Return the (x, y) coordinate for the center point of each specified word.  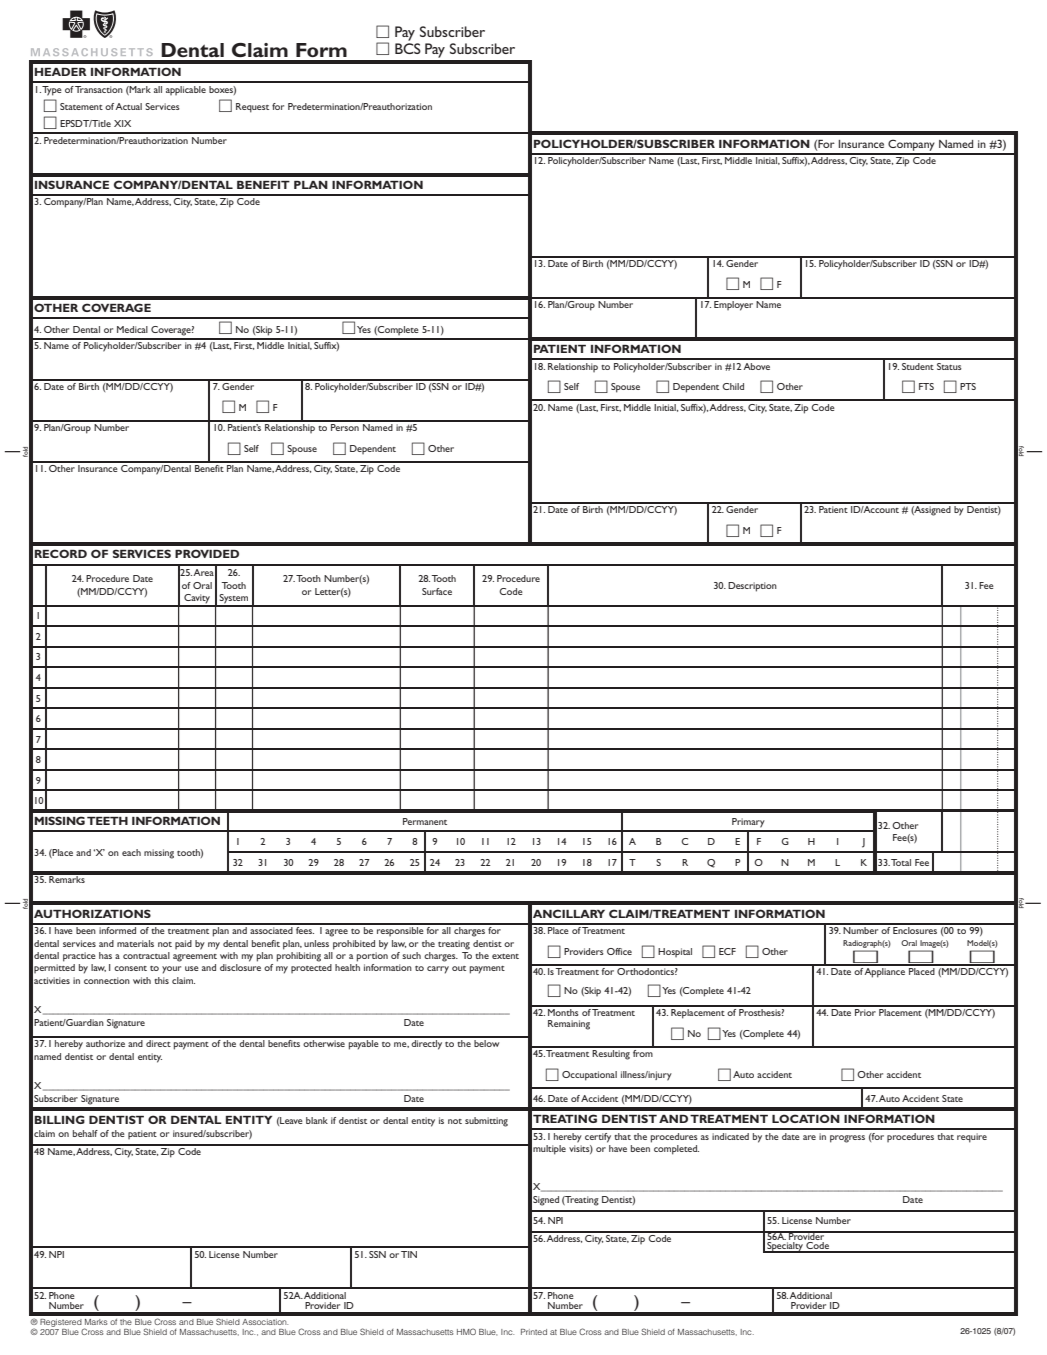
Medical (132, 329)
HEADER (61, 72)
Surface (437, 591)
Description (752, 587)
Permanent (425, 821)
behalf (85, 1133)
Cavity (197, 600)
